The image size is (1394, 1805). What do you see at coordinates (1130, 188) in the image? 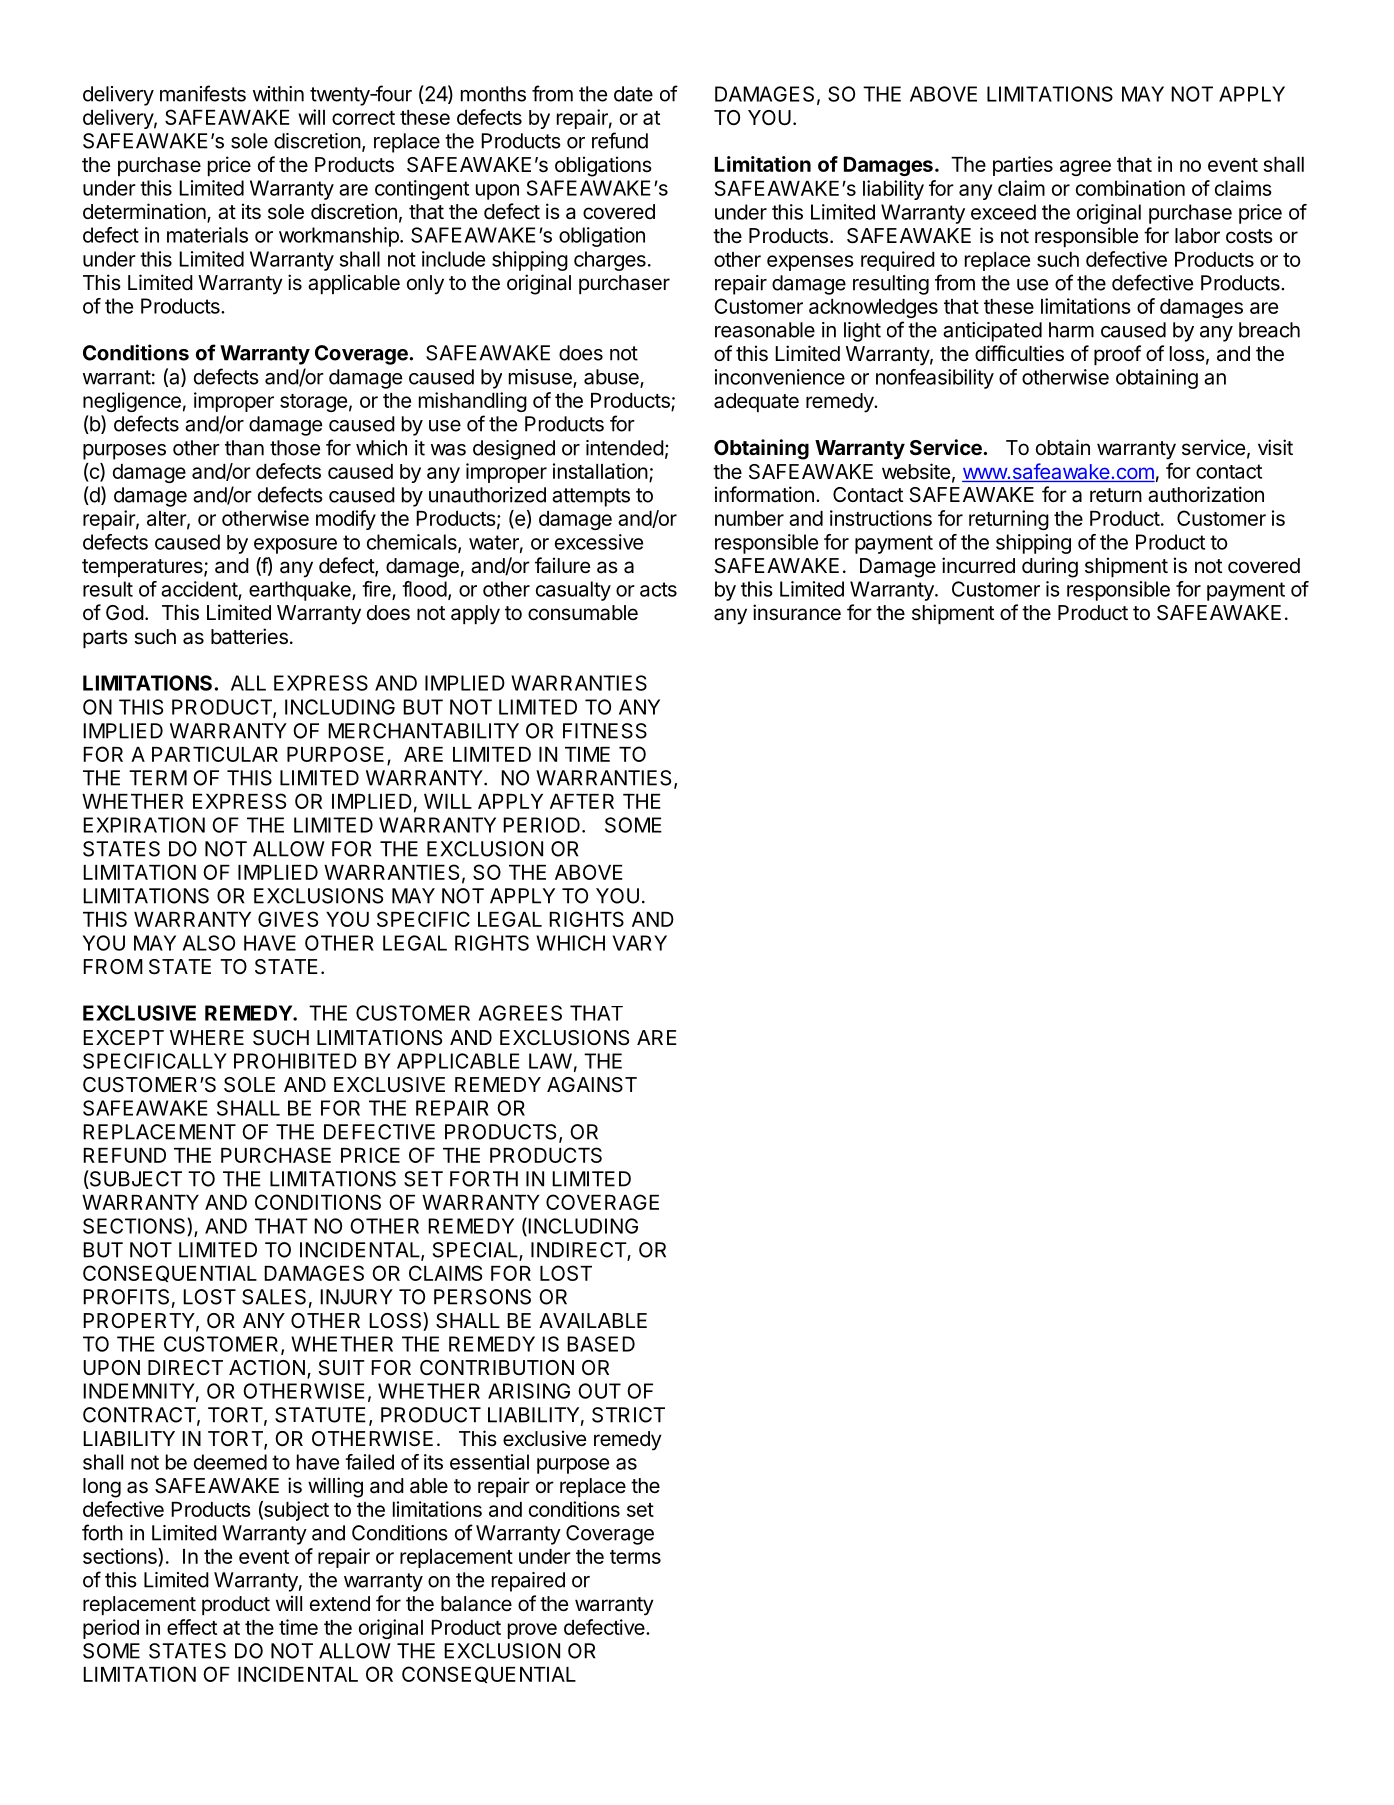
I see `combination` at bounding box center [1130, 188].
